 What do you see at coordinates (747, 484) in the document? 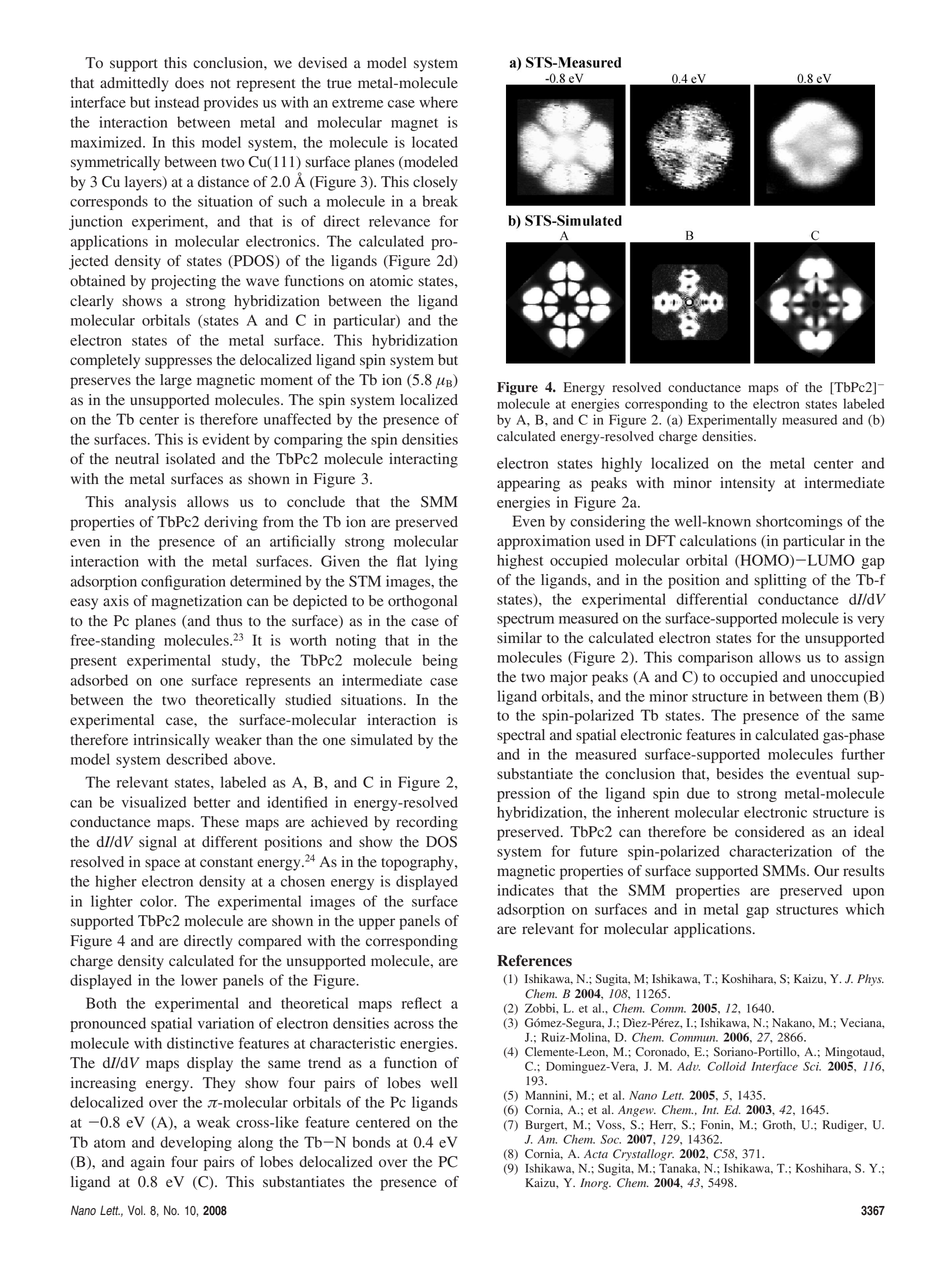
I see `intensity` at bounding box center [747, 484].
